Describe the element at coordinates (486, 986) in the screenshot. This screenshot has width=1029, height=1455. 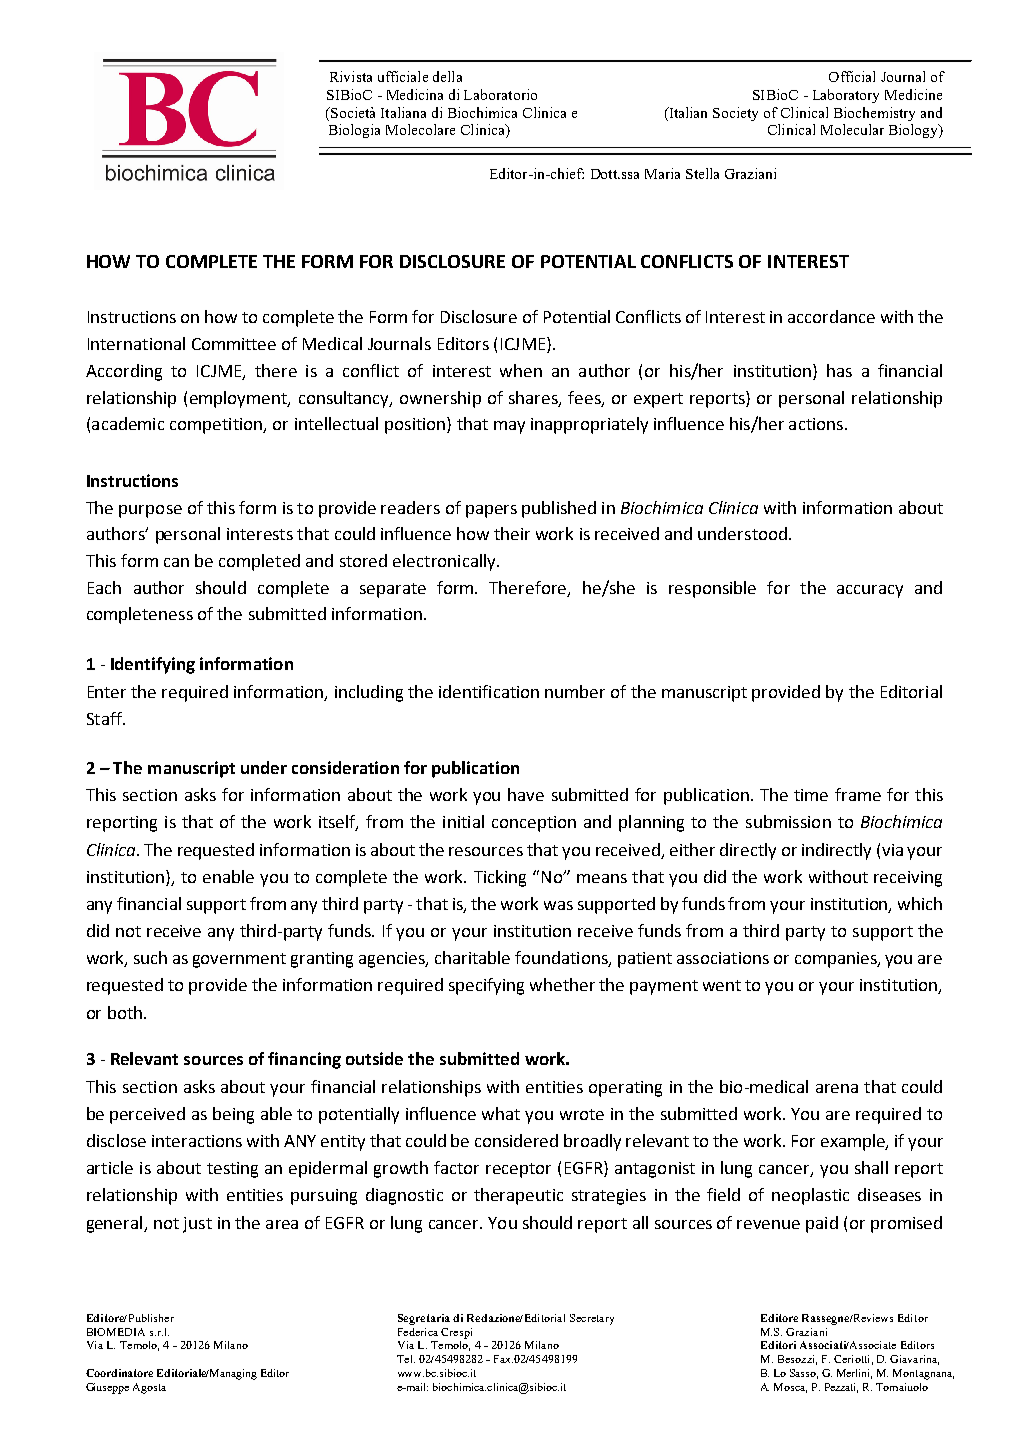
I see `specifying` at that location.
